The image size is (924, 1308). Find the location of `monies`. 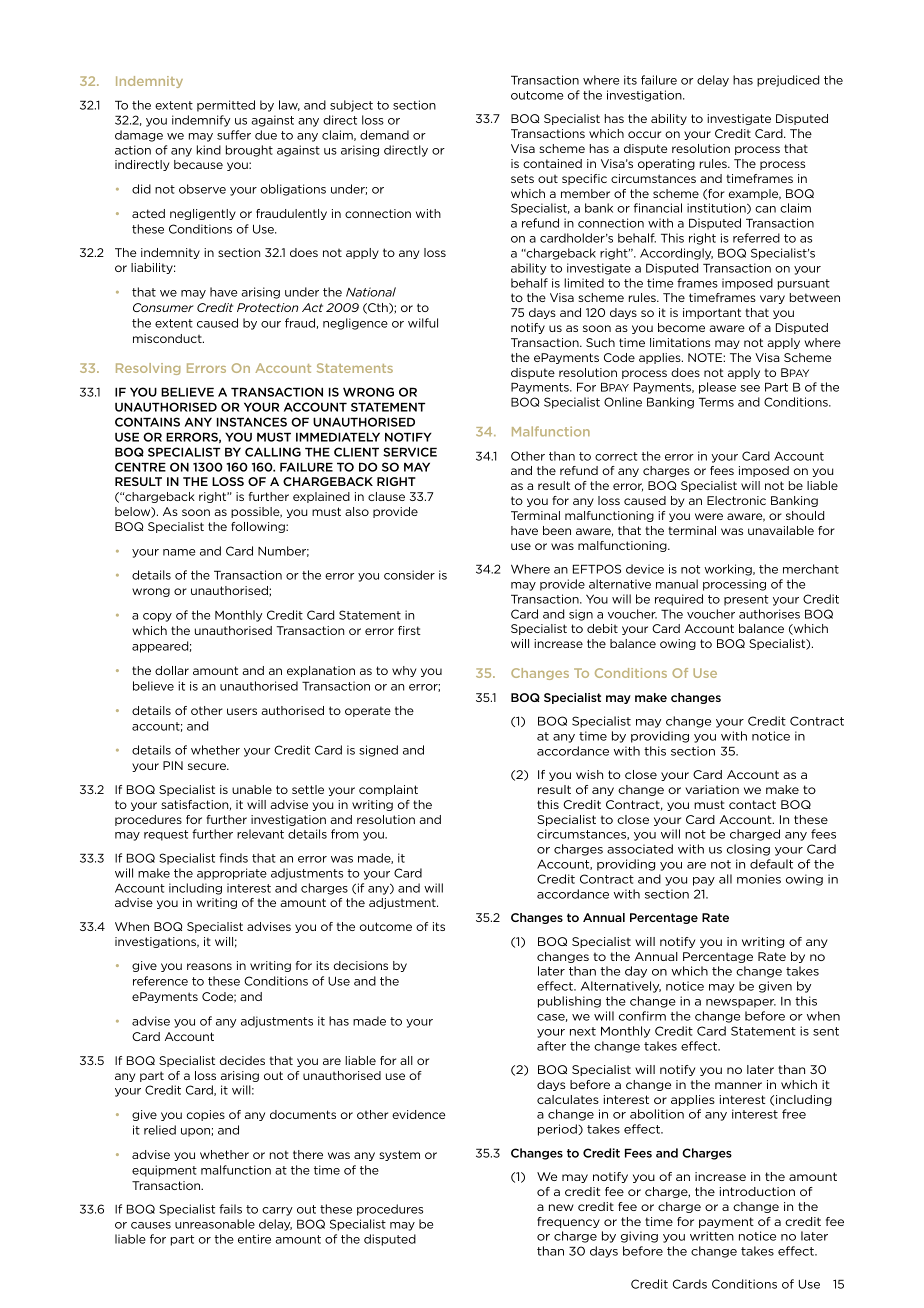

monies is located at coordinates (759, 879).
